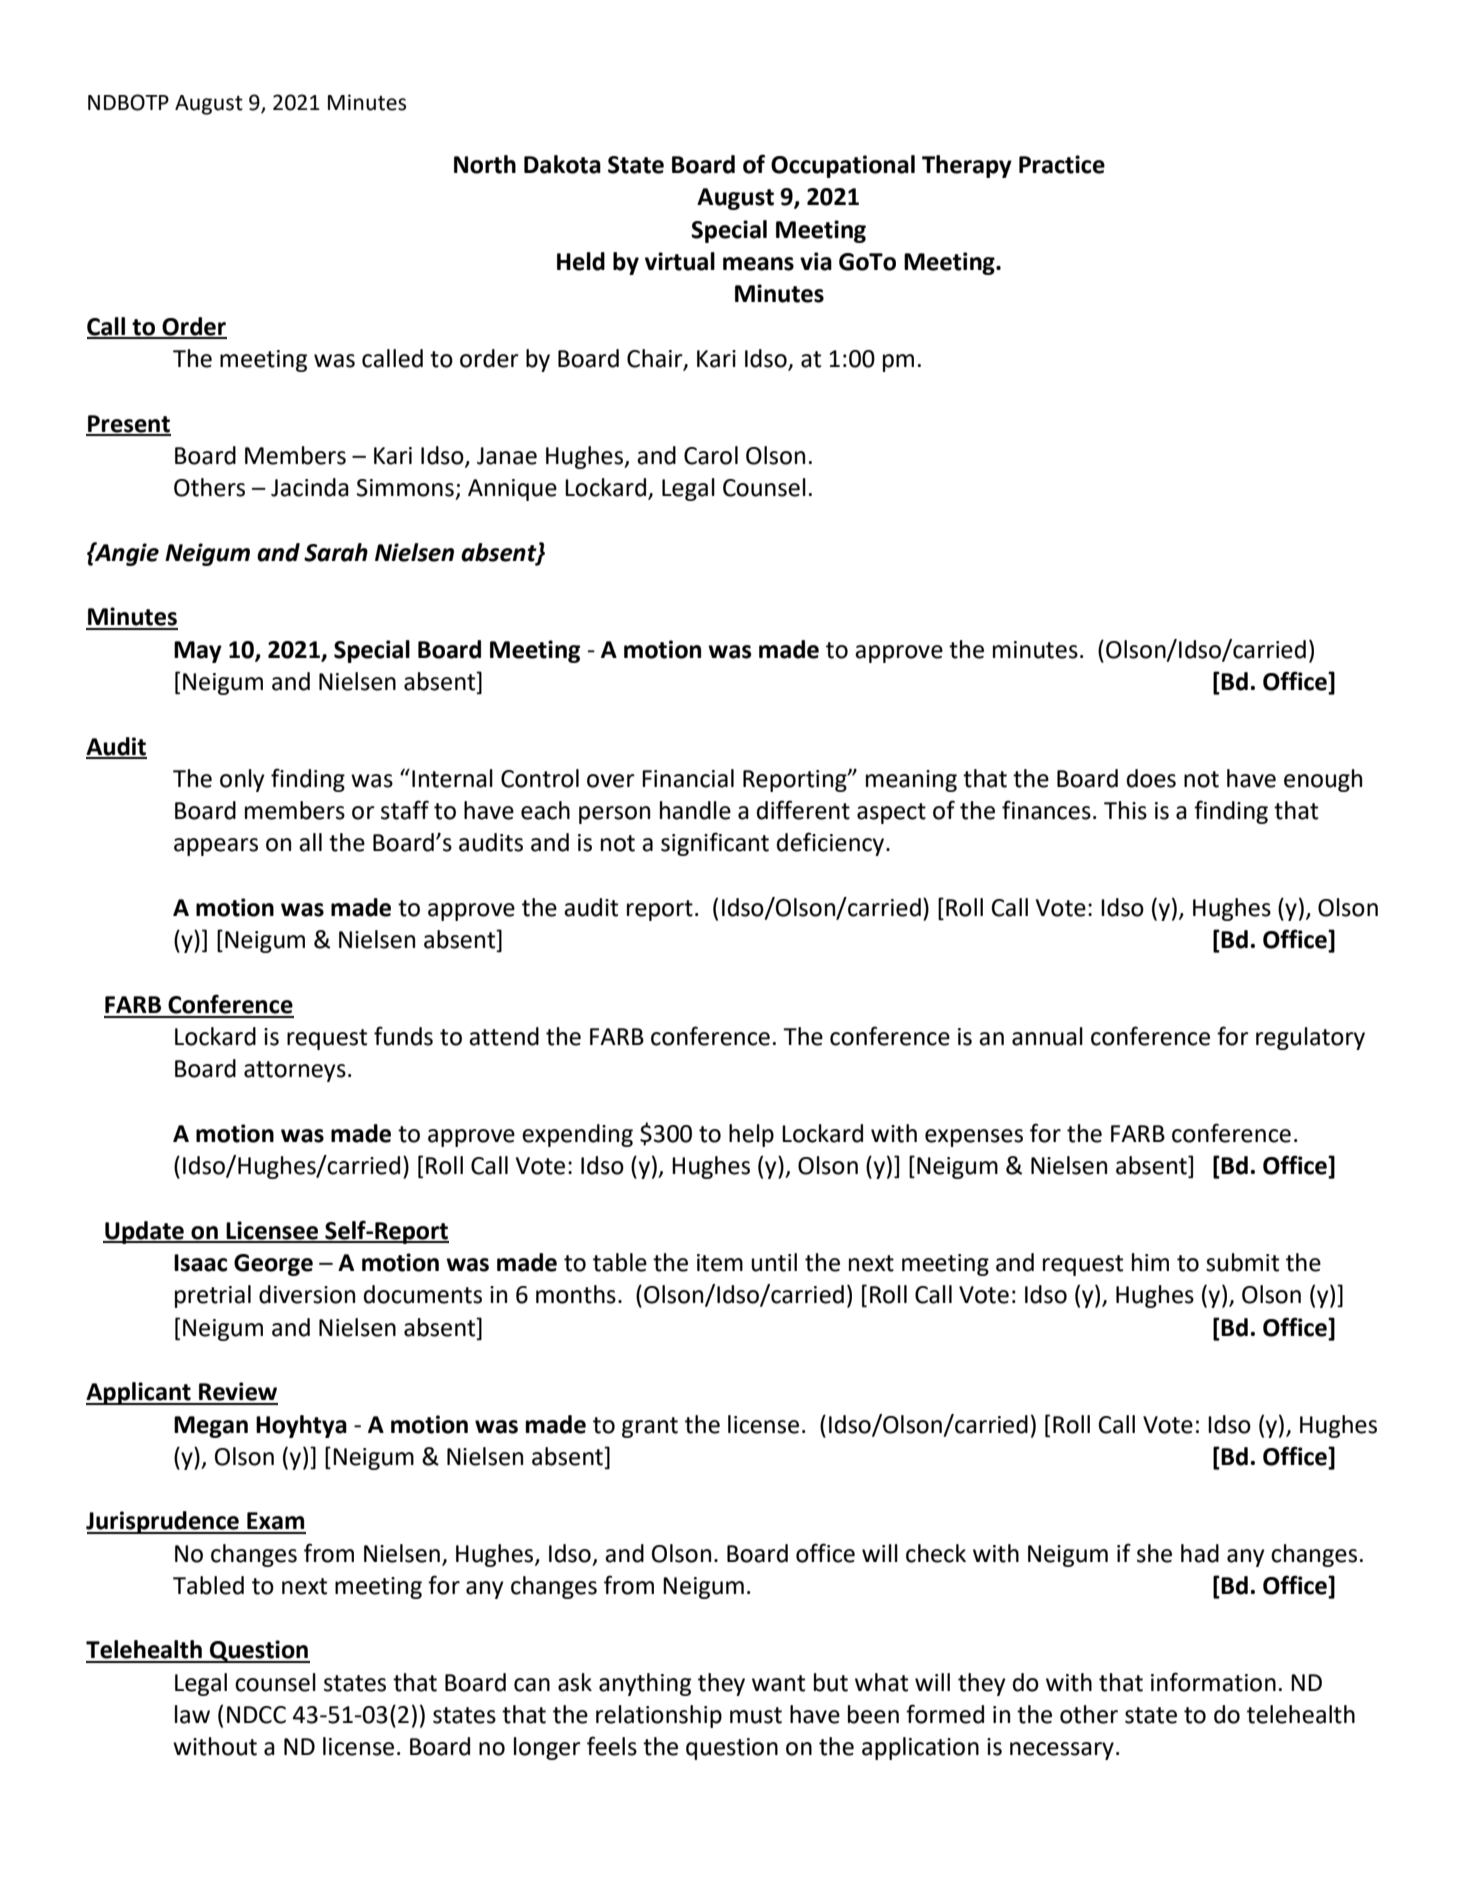  Describe the element at coordinates (1150, 1262) in the page. I see `him` at that location.
